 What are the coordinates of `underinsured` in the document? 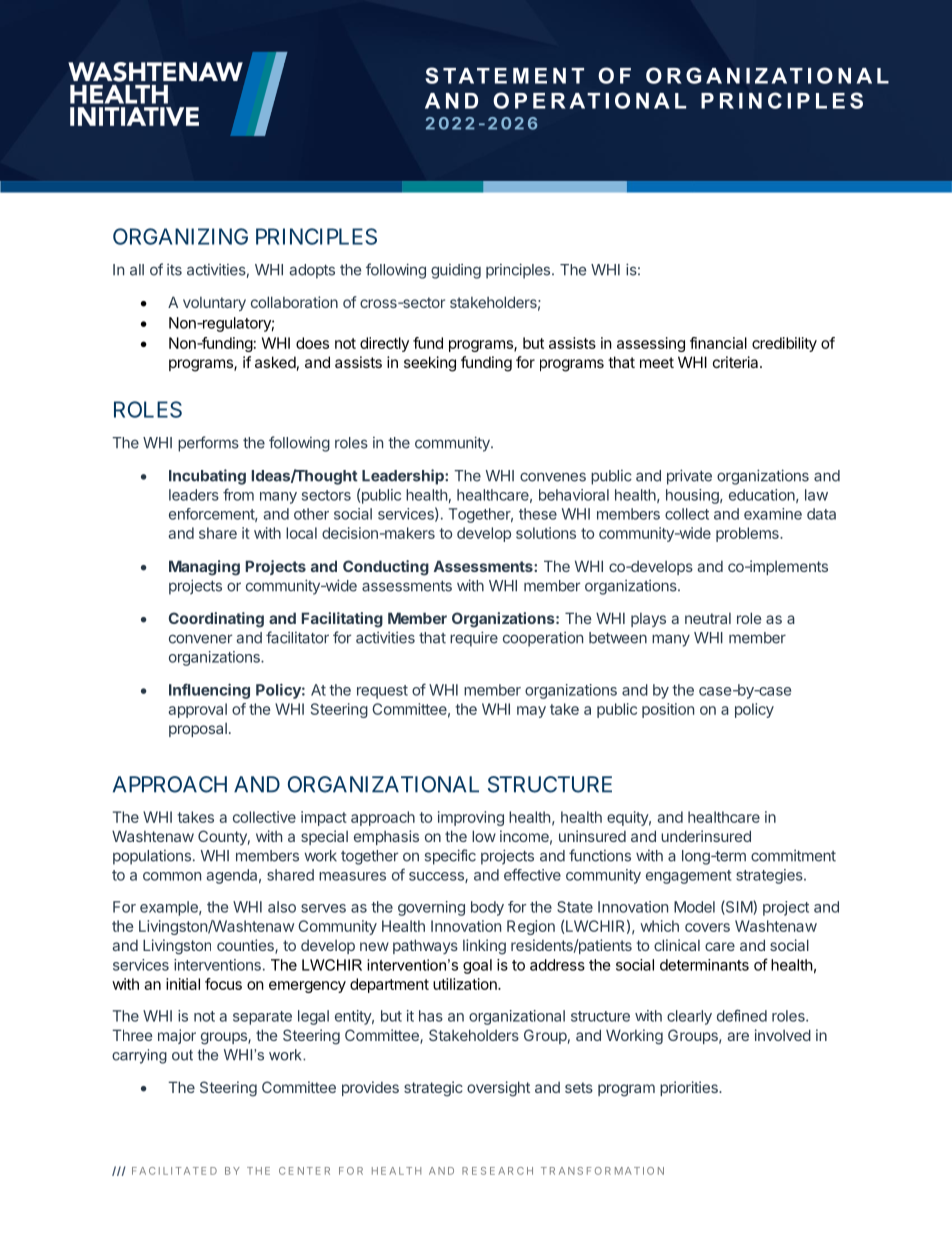 It's located at (706, 836).
